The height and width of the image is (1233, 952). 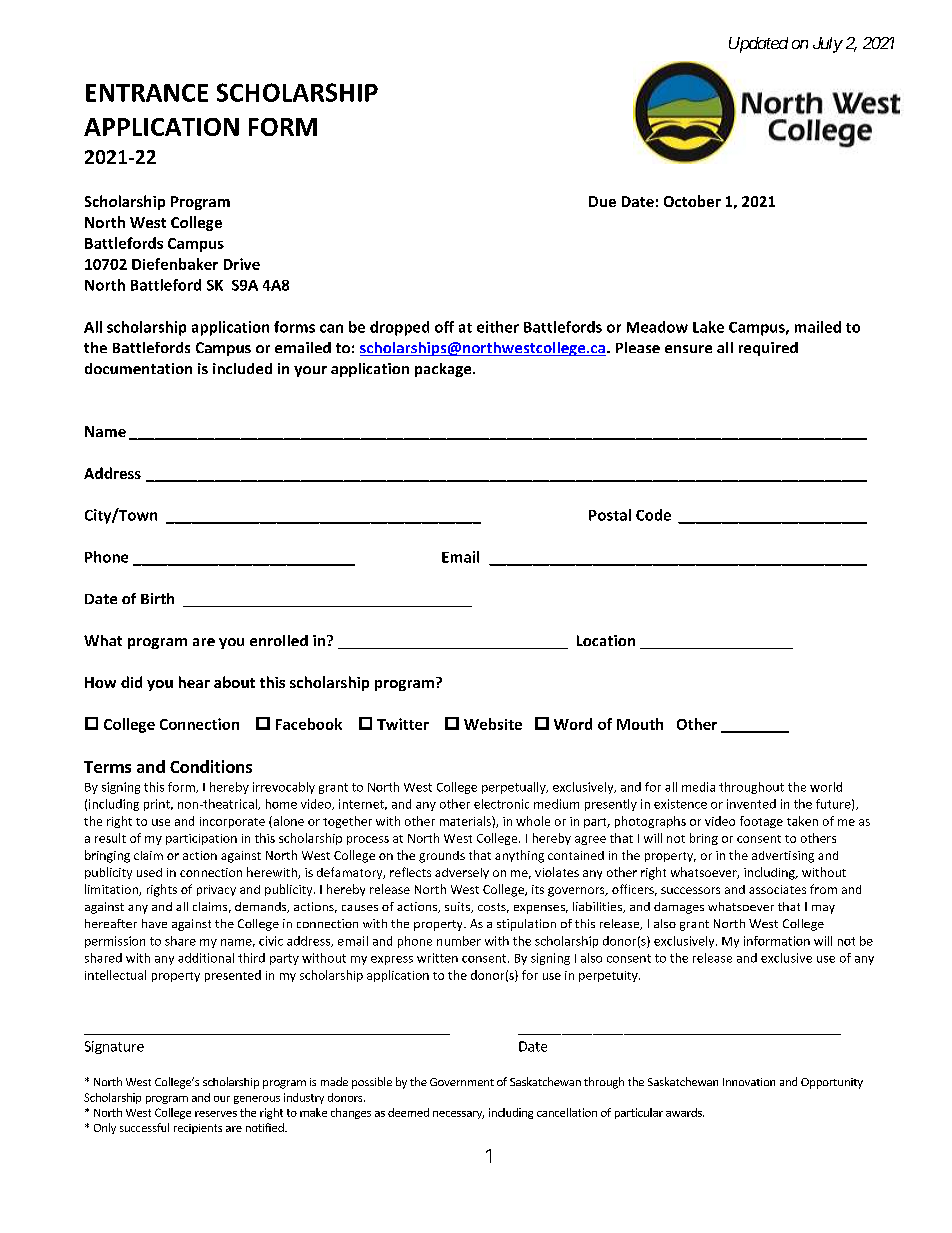 I want to click on ENTRANCE, so click(x=147, y=93).
